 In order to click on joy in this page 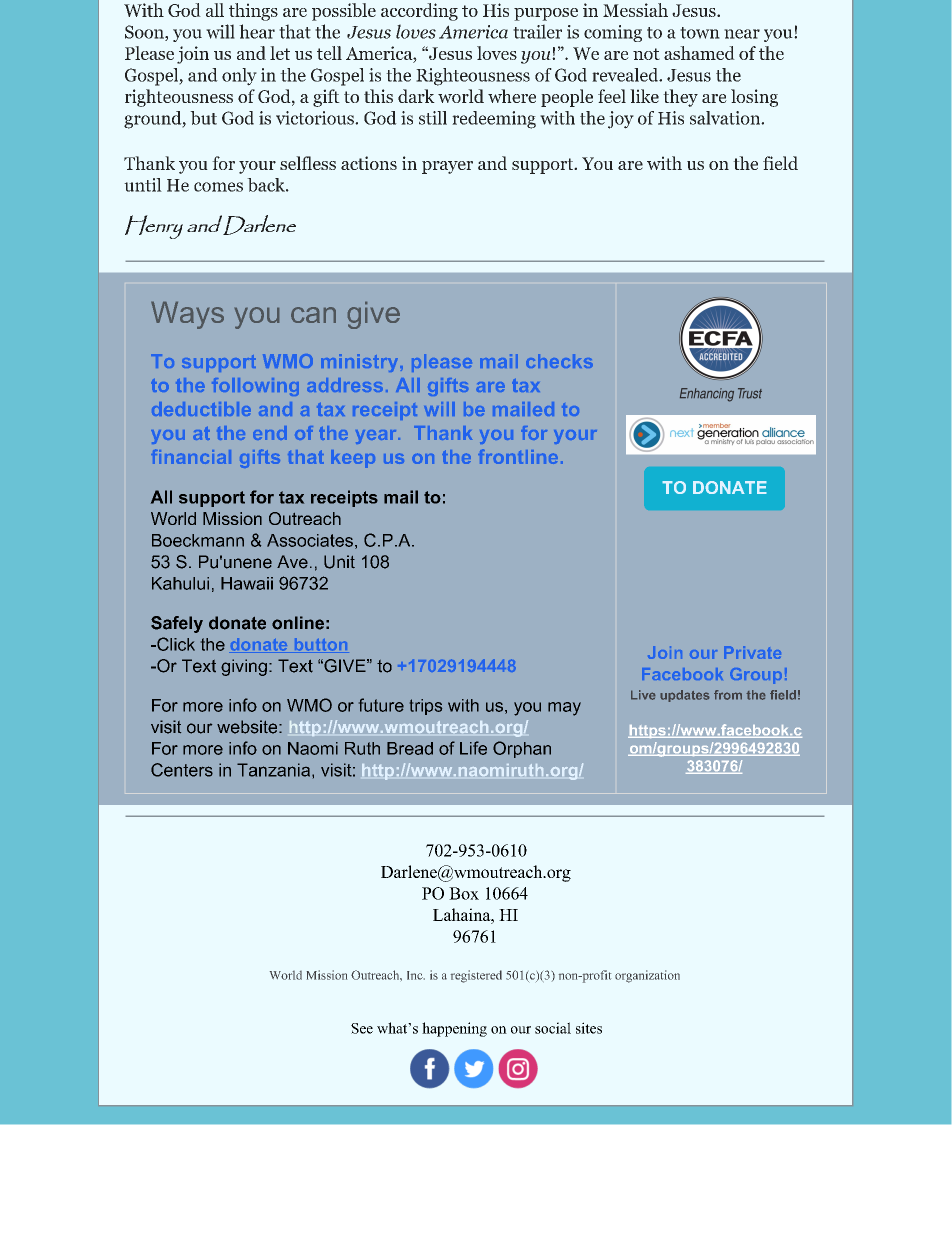, I will do `click(621, 120)`.
